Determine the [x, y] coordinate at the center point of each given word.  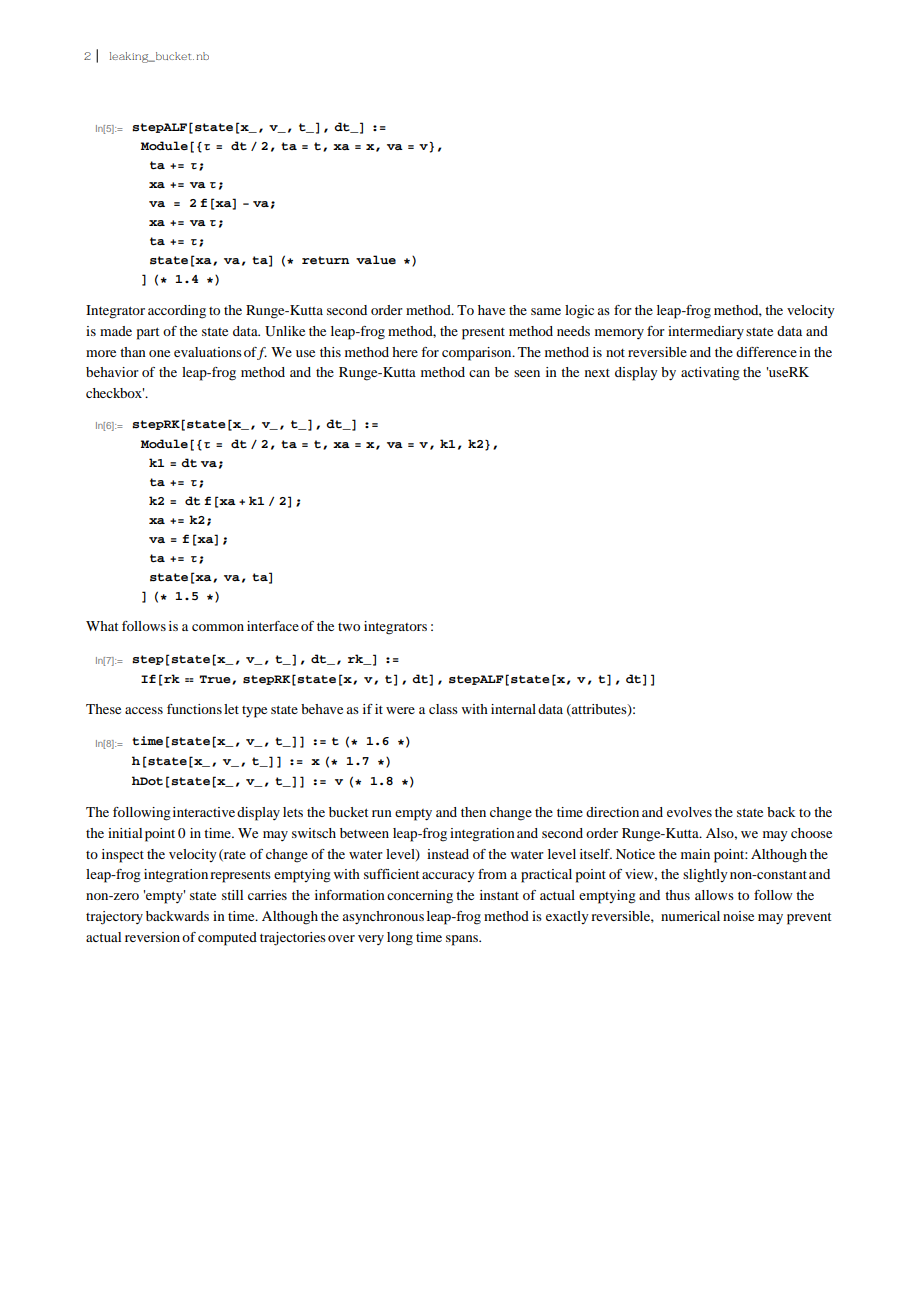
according [177, 312]
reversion [152, 937]
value [376, 259]
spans [463, 940]
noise [738, 916]
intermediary [706, 332]
